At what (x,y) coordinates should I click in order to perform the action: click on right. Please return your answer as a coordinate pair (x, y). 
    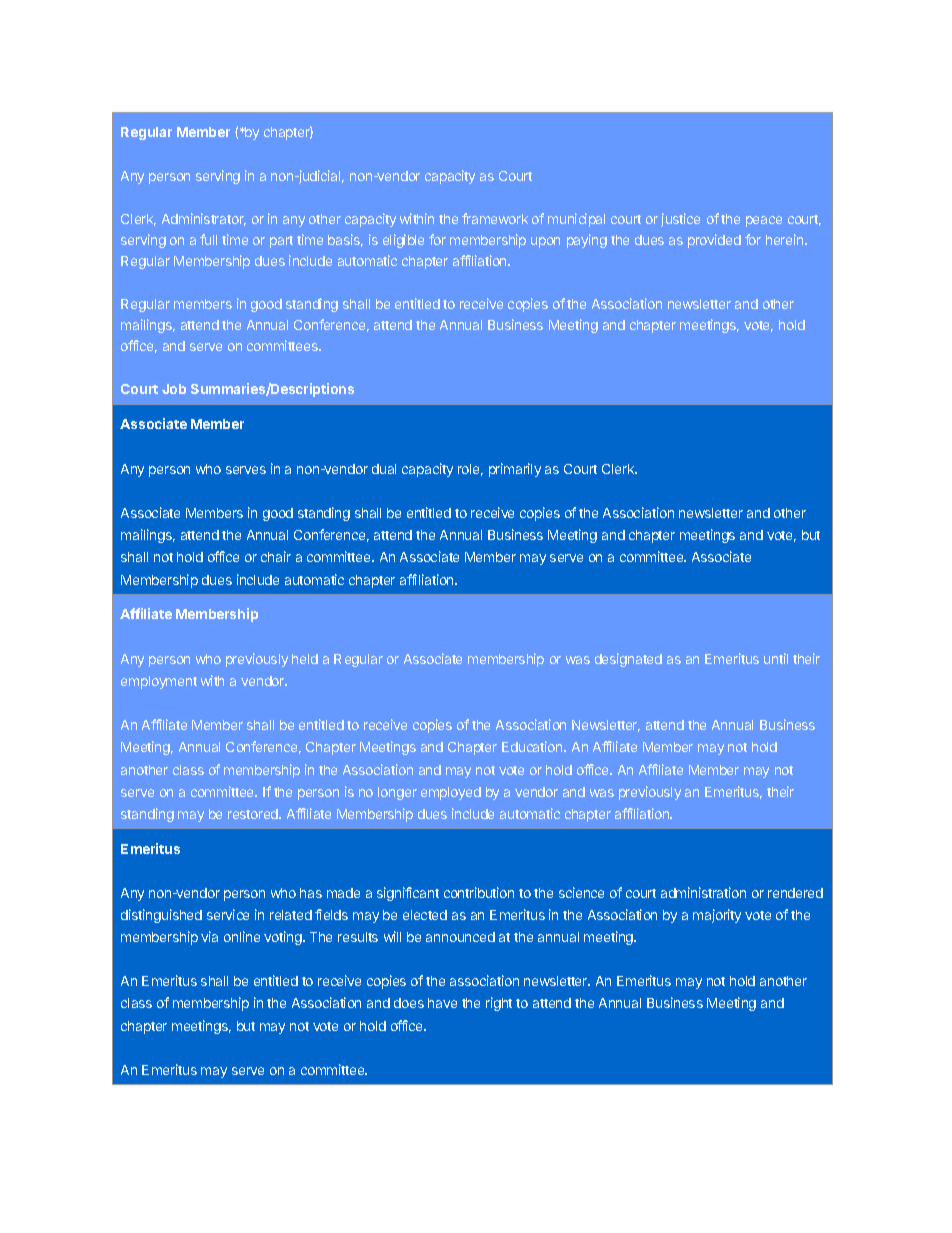
    Looking at the image, I should click on (499, 1004).
